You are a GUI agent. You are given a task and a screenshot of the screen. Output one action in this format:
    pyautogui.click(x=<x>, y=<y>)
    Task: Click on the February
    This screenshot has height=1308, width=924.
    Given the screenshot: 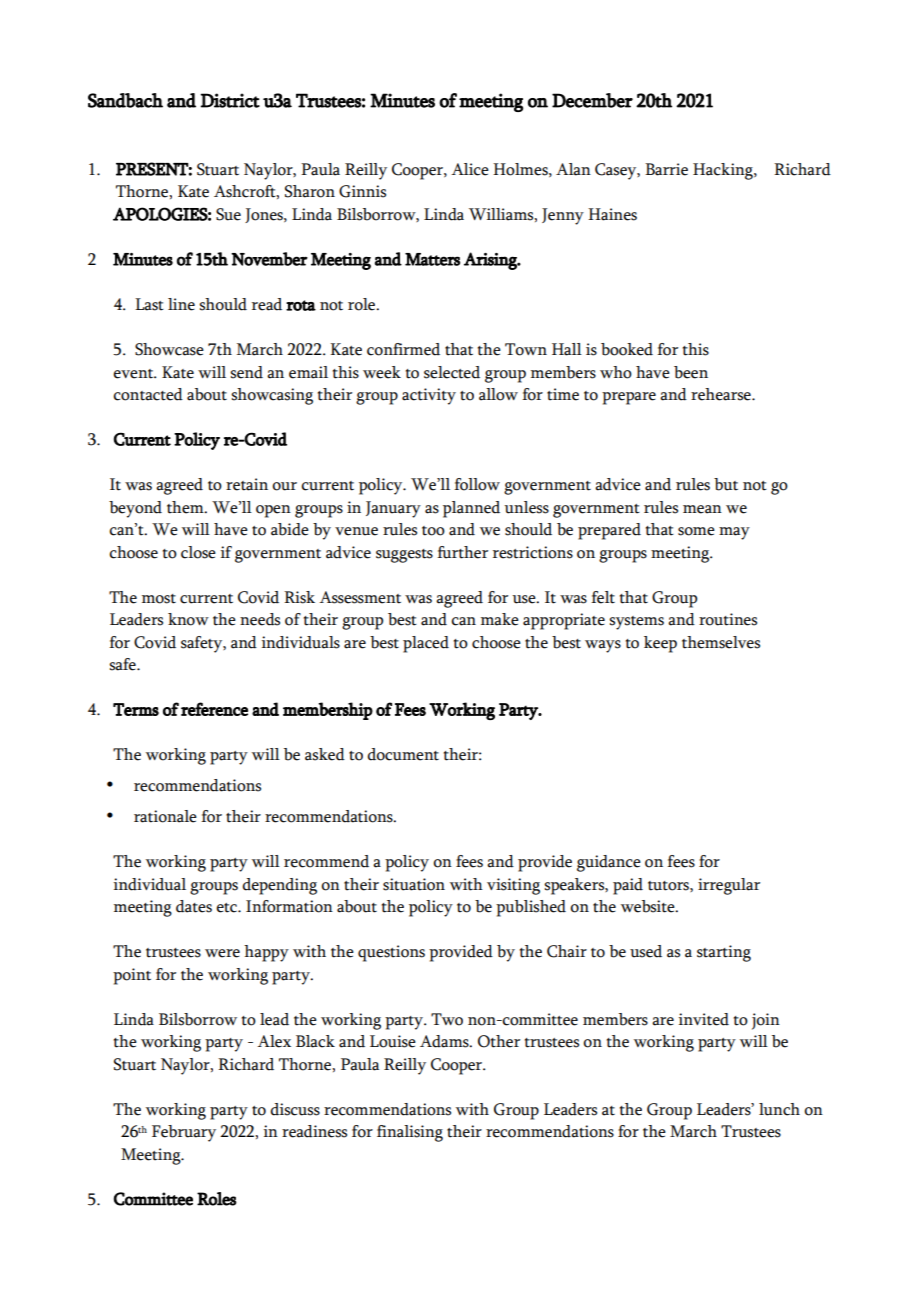 What is the action you would take?
    pyautogui.click(x=184, y=1133)
